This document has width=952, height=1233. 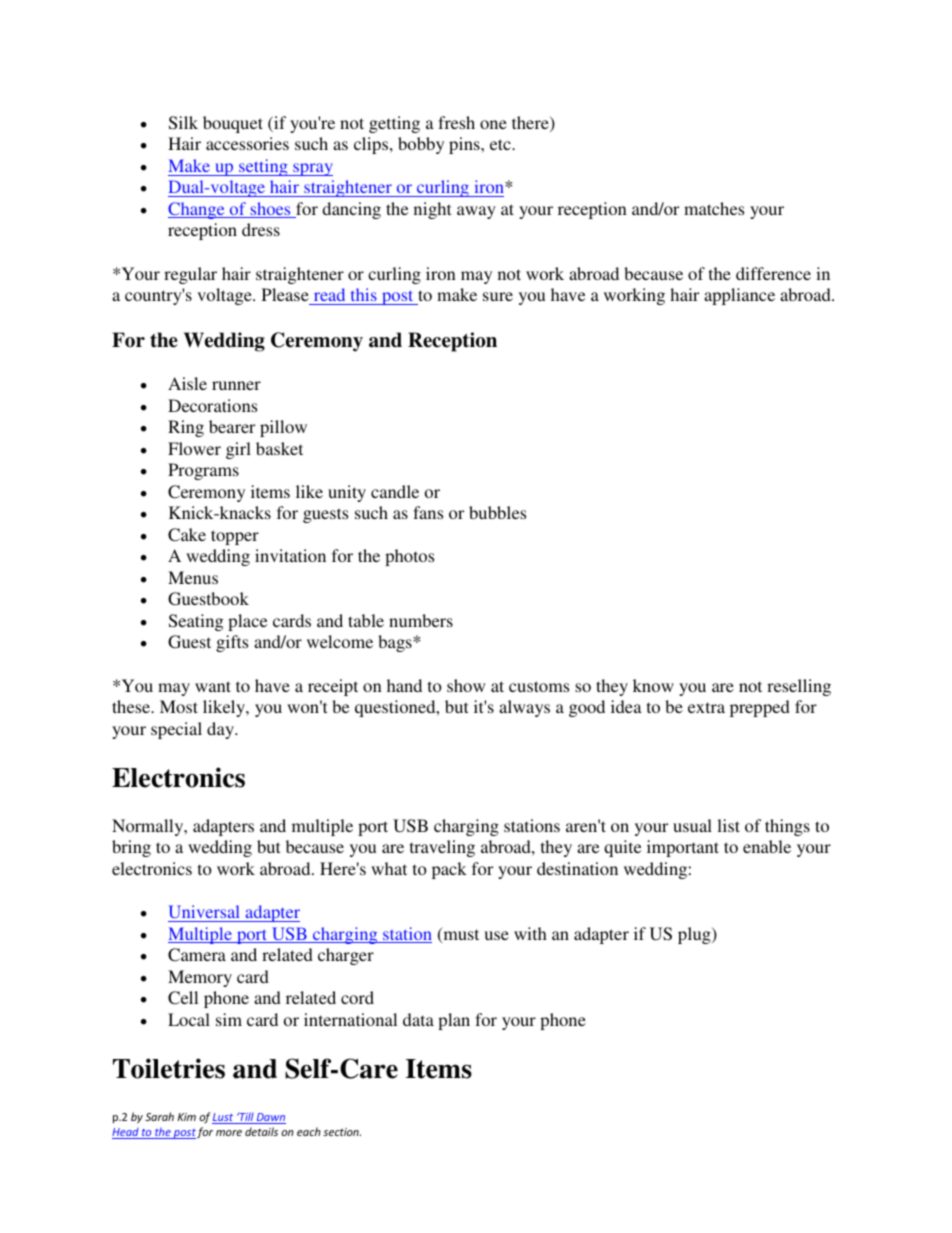 What do you see at coordinates (224, 1118) in the document?
I see `Lust` at bounding box center [224, 1118].
